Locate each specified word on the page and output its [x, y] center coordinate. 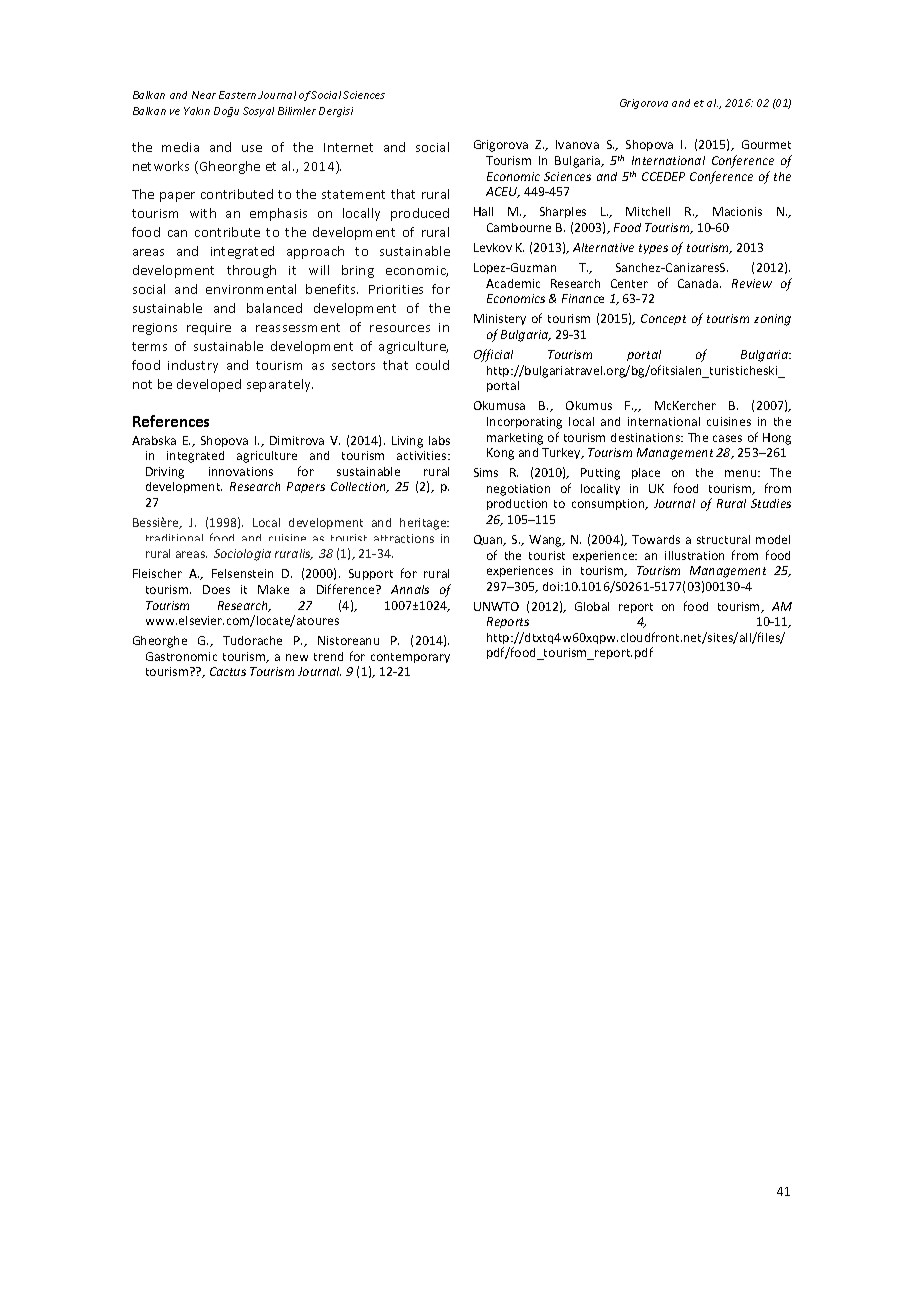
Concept [663, 319]
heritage [424, 524]
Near [204, 95]
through [251, 271]
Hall [483, 211]
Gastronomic [181, 656]
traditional [174, 537]
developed [209, 385]
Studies [771, 503]
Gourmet [766, 144]
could [432, 365]
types [653, 249]
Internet [348, 147]
